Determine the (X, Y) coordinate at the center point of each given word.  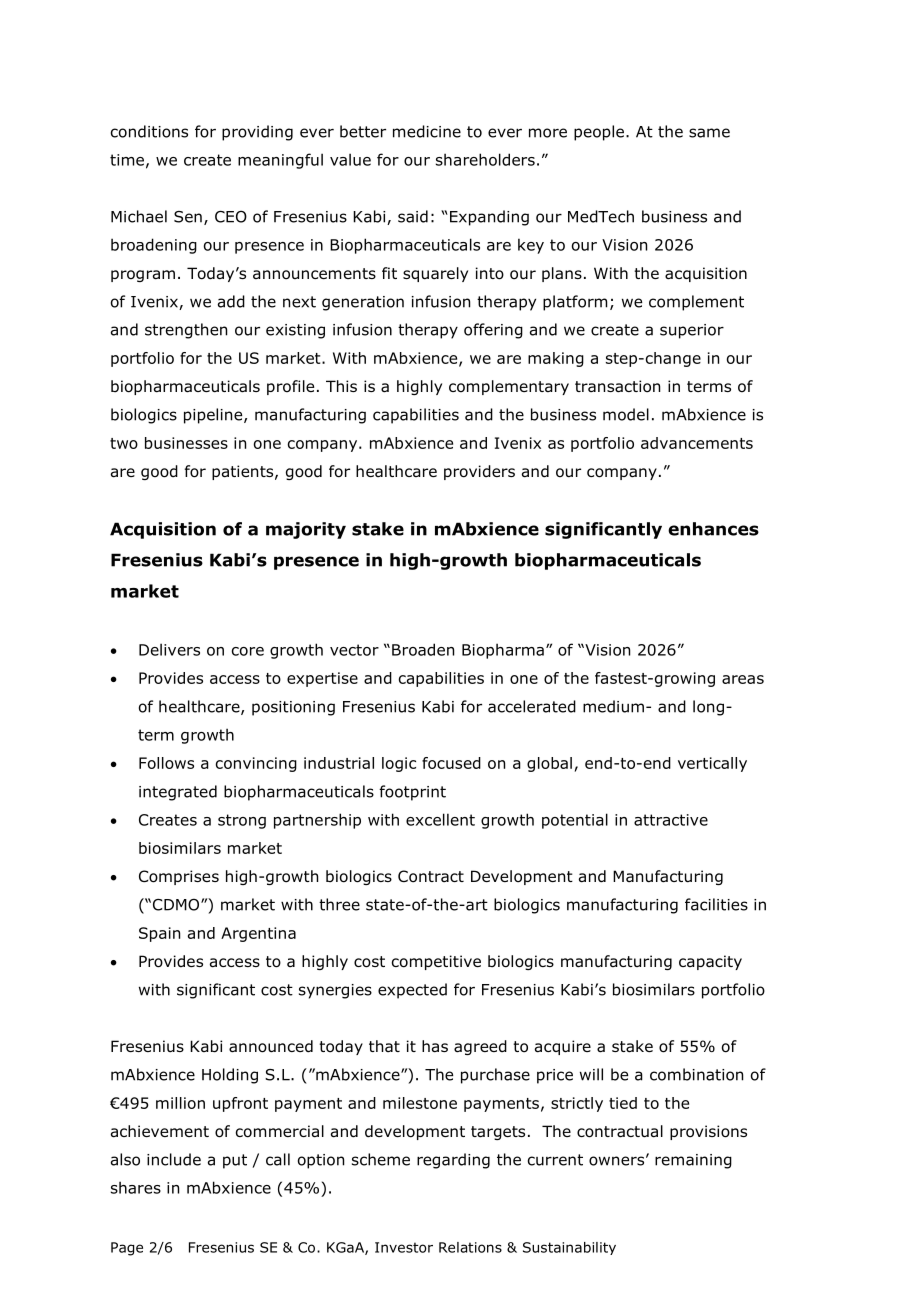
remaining (693, 1161)
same (709, 133)
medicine (427, 131)
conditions (149, 131)
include (174, 1159)
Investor (404, 1247)
